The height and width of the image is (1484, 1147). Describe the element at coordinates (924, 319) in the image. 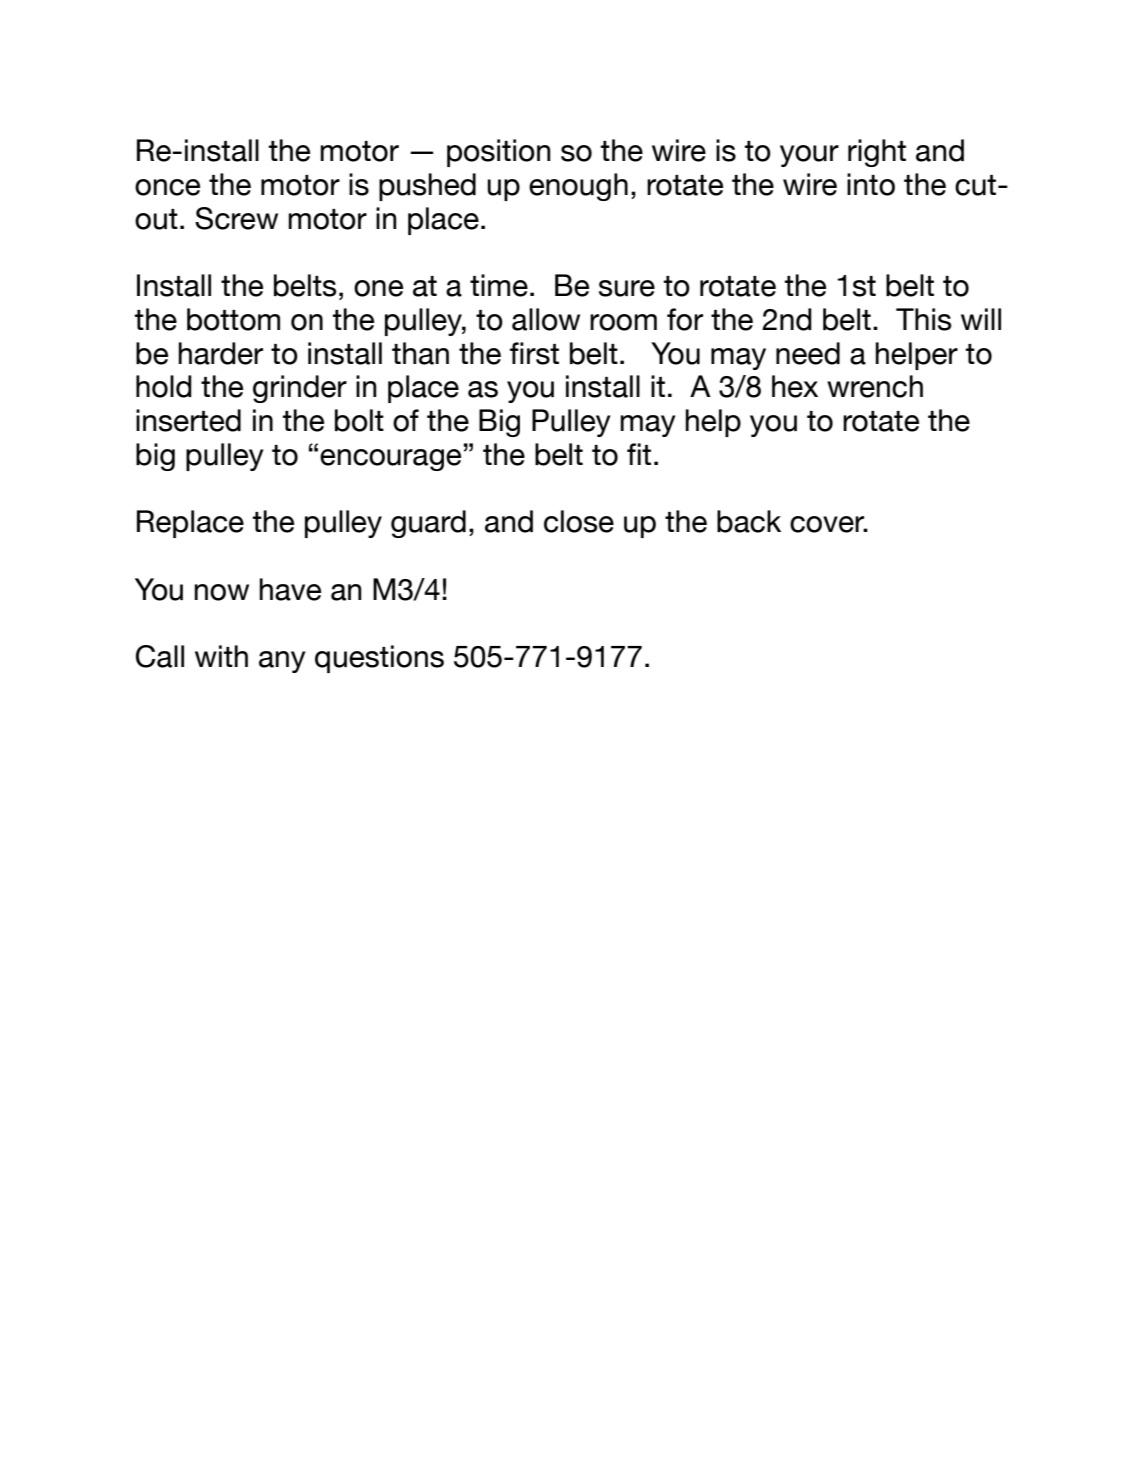

I see `This` at that location.
